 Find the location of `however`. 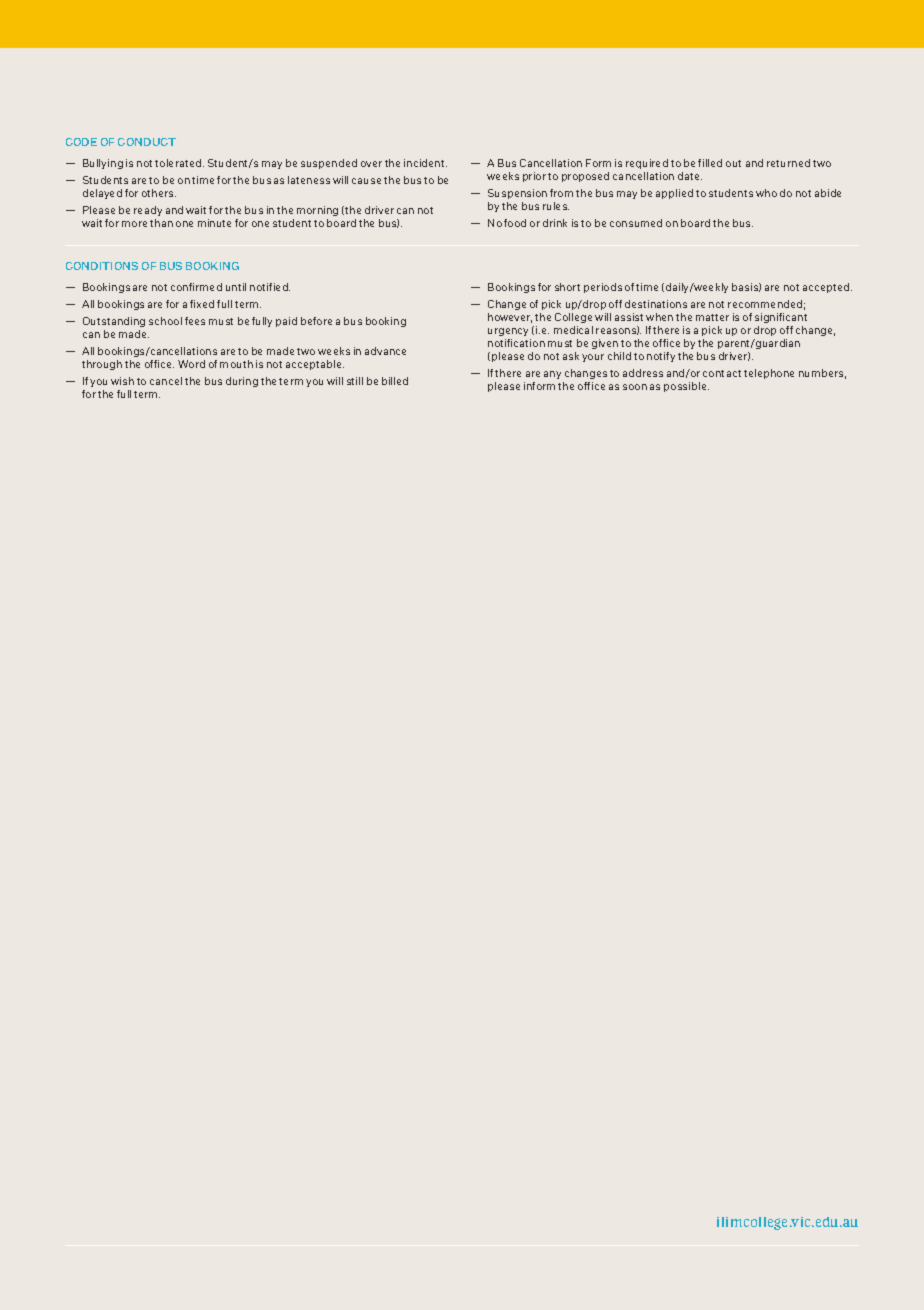

however is located at coordinates (510, 318).
